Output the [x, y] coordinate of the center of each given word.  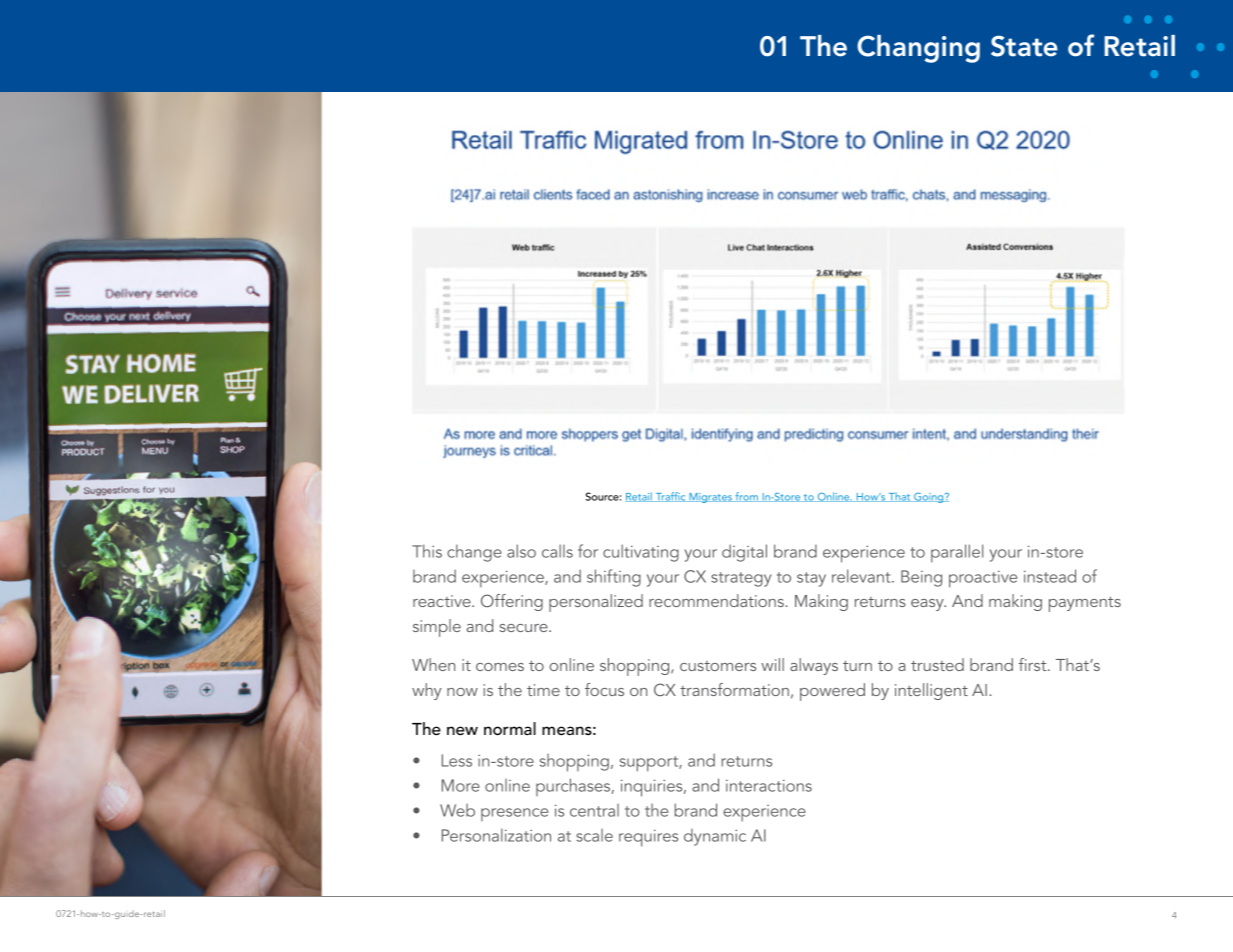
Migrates [710, 498]
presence [514, 814]
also [521, 551]
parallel [957, 553]
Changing [918, 49]
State [1024, 46]
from [746, 497]
